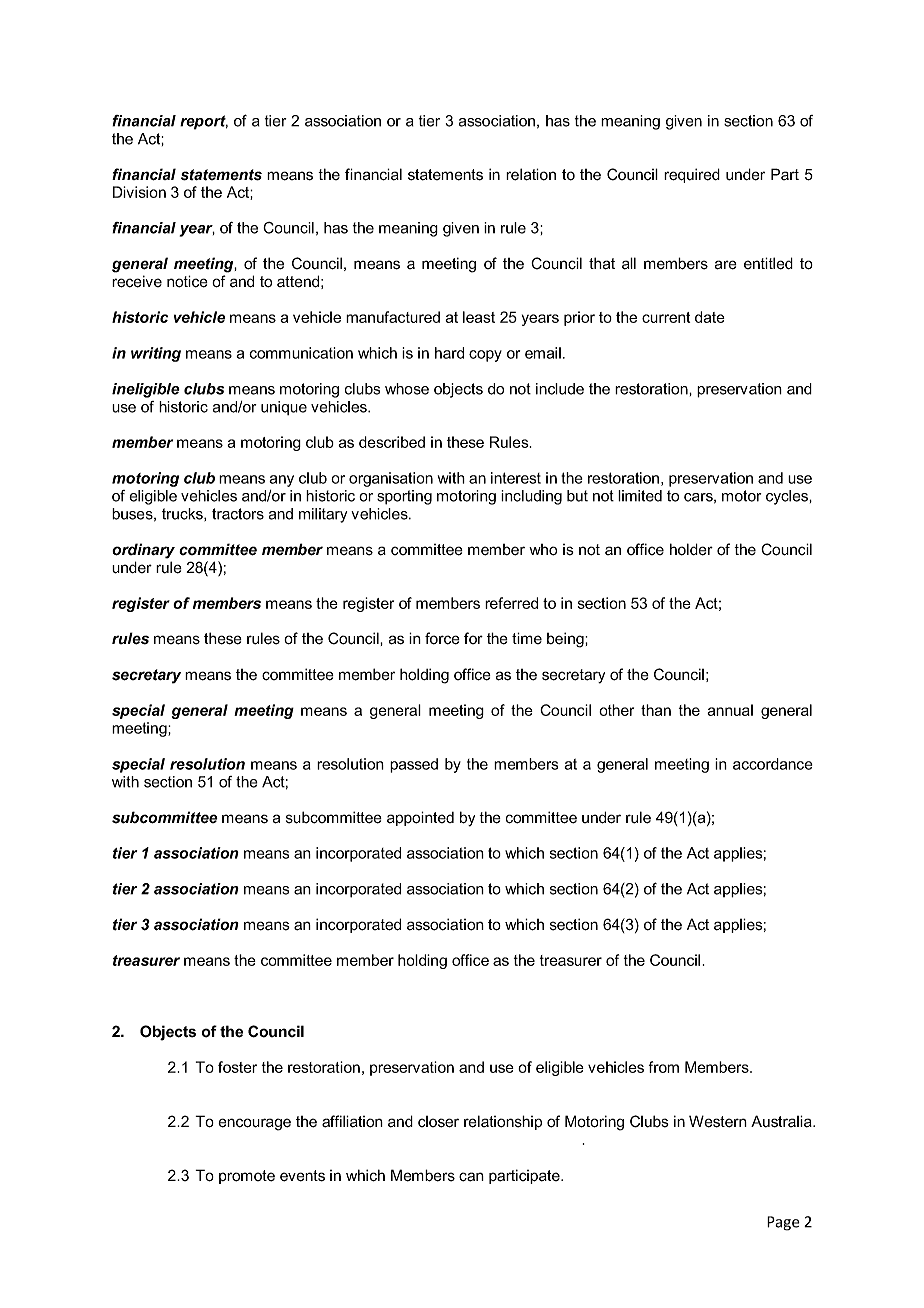  Describe the element at coordinates (710, 317) in the screenshot. I see `date` at that location.
